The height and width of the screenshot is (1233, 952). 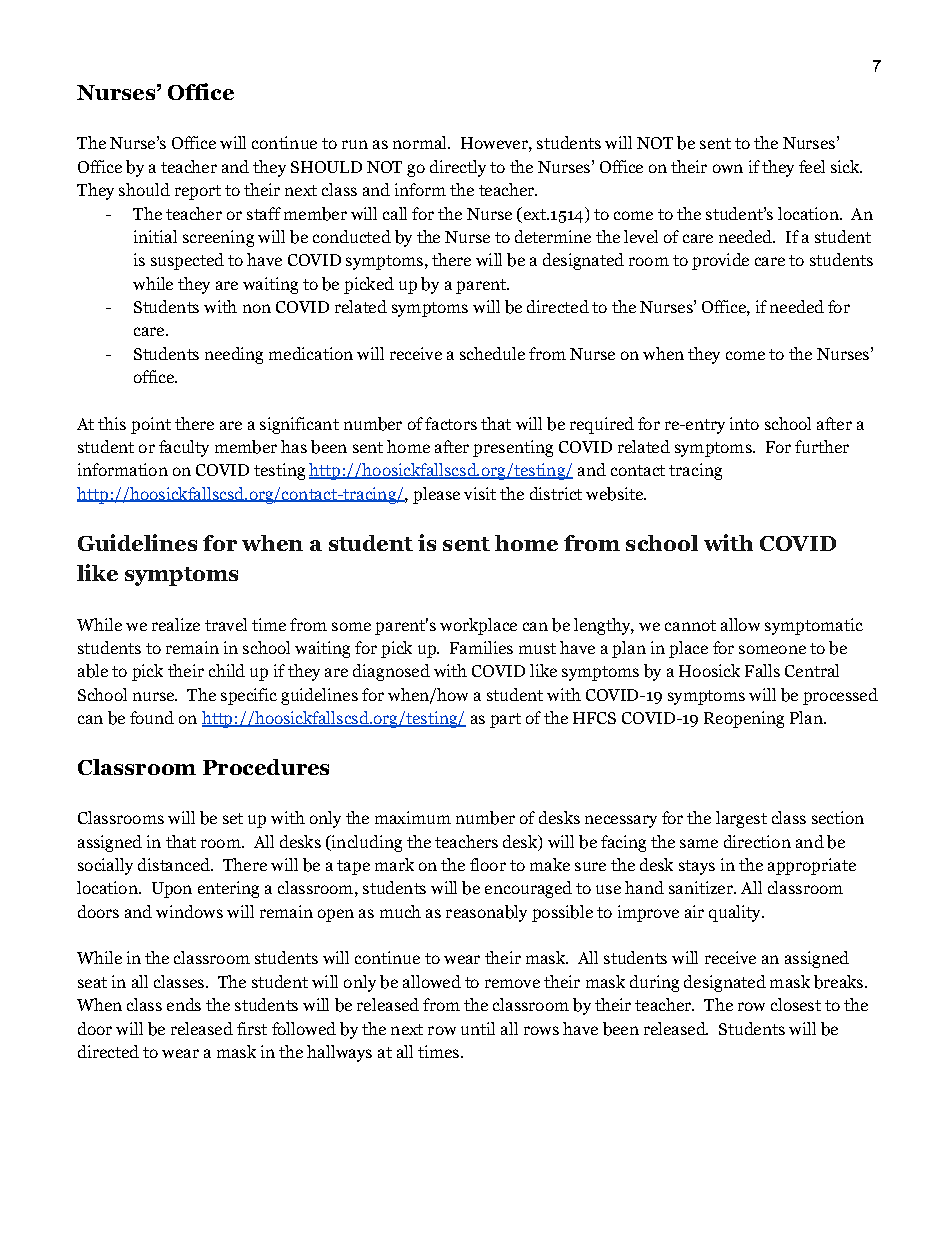 What do you see at coordinates (480, 493) in the screenshot?
I see `visit` at bounding box center [480, 493].
